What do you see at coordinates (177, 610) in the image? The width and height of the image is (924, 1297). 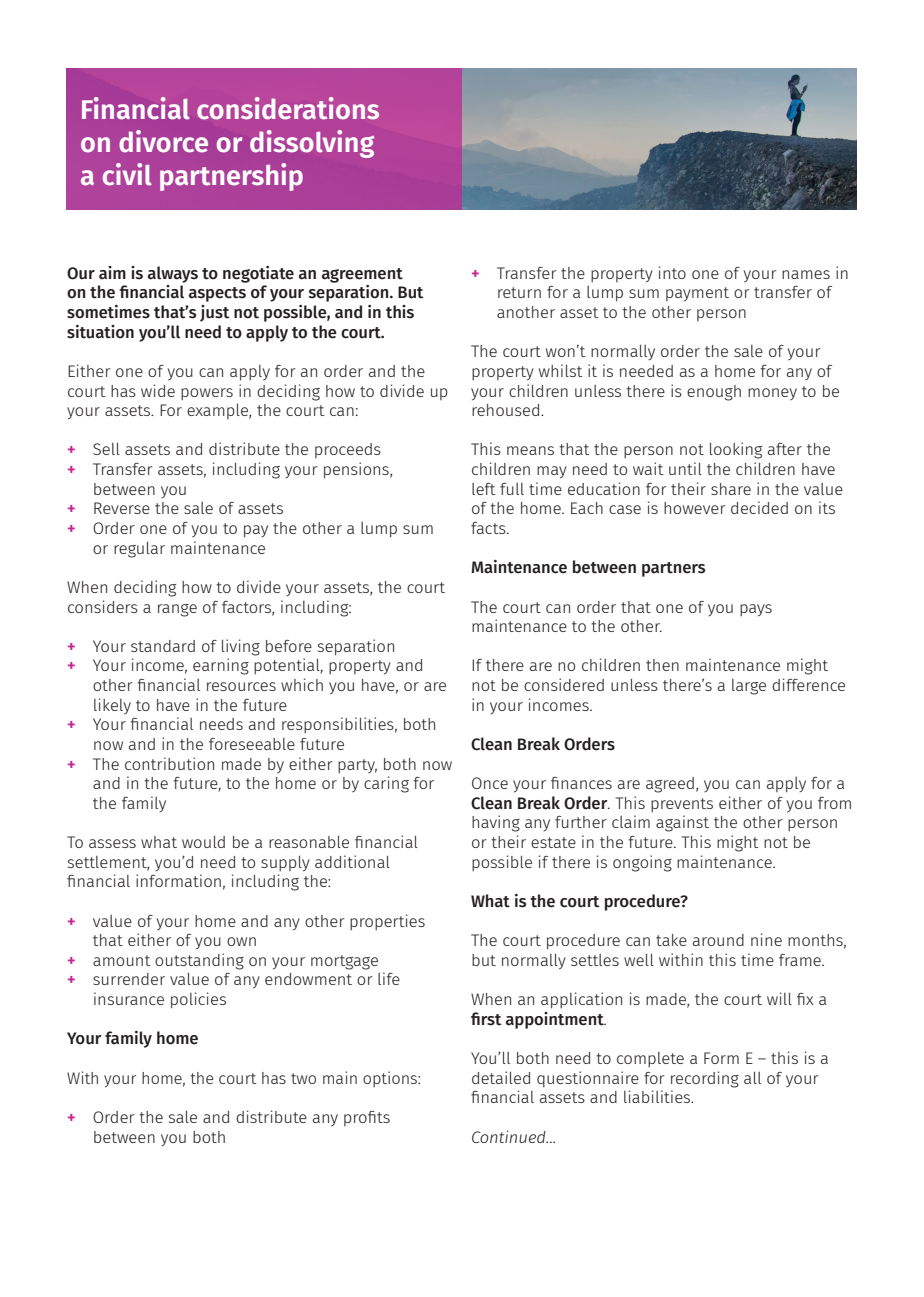 I see `range` at bounding box center [177, 610].
